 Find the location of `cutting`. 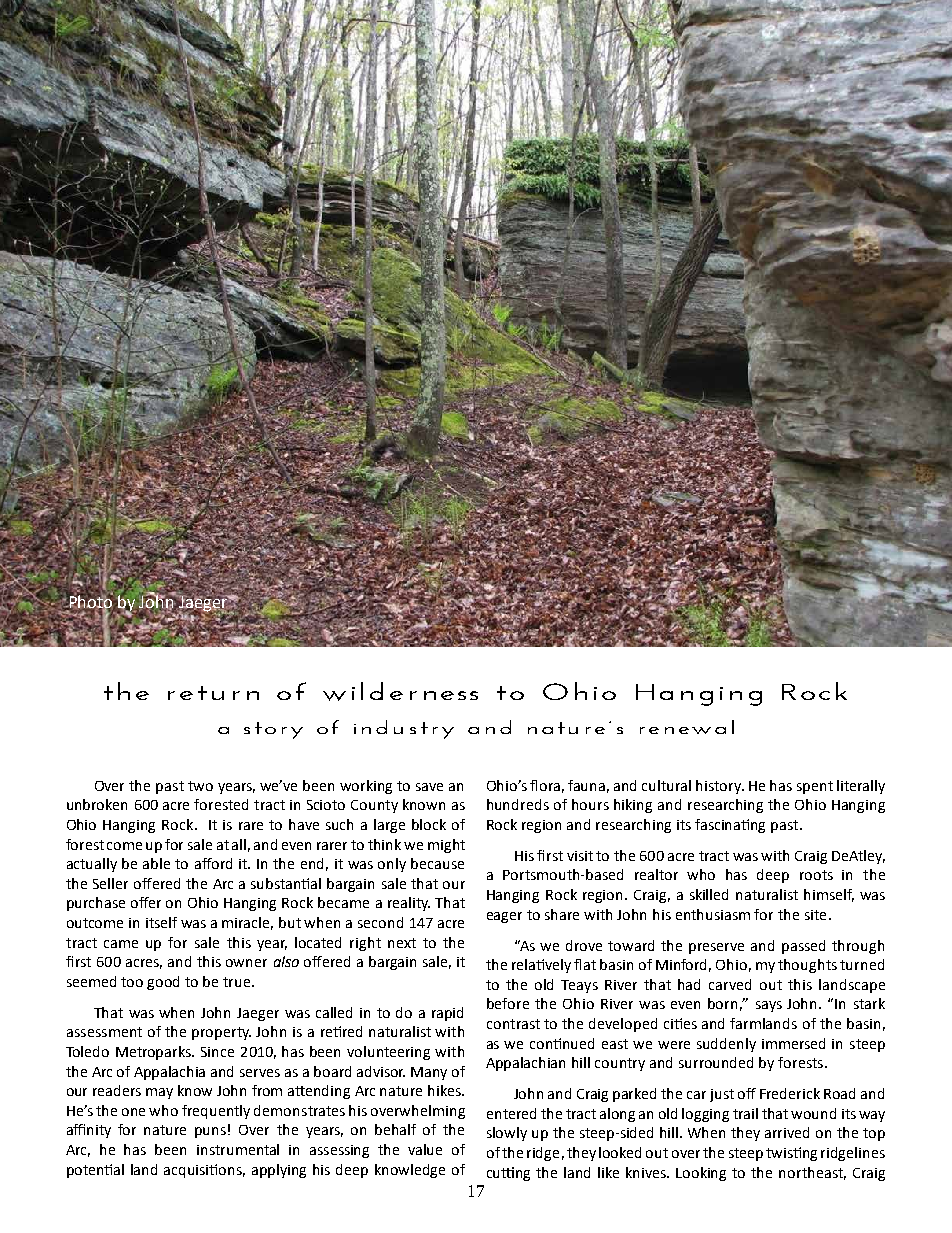

cutting is located at coordinates (508, 1174).
